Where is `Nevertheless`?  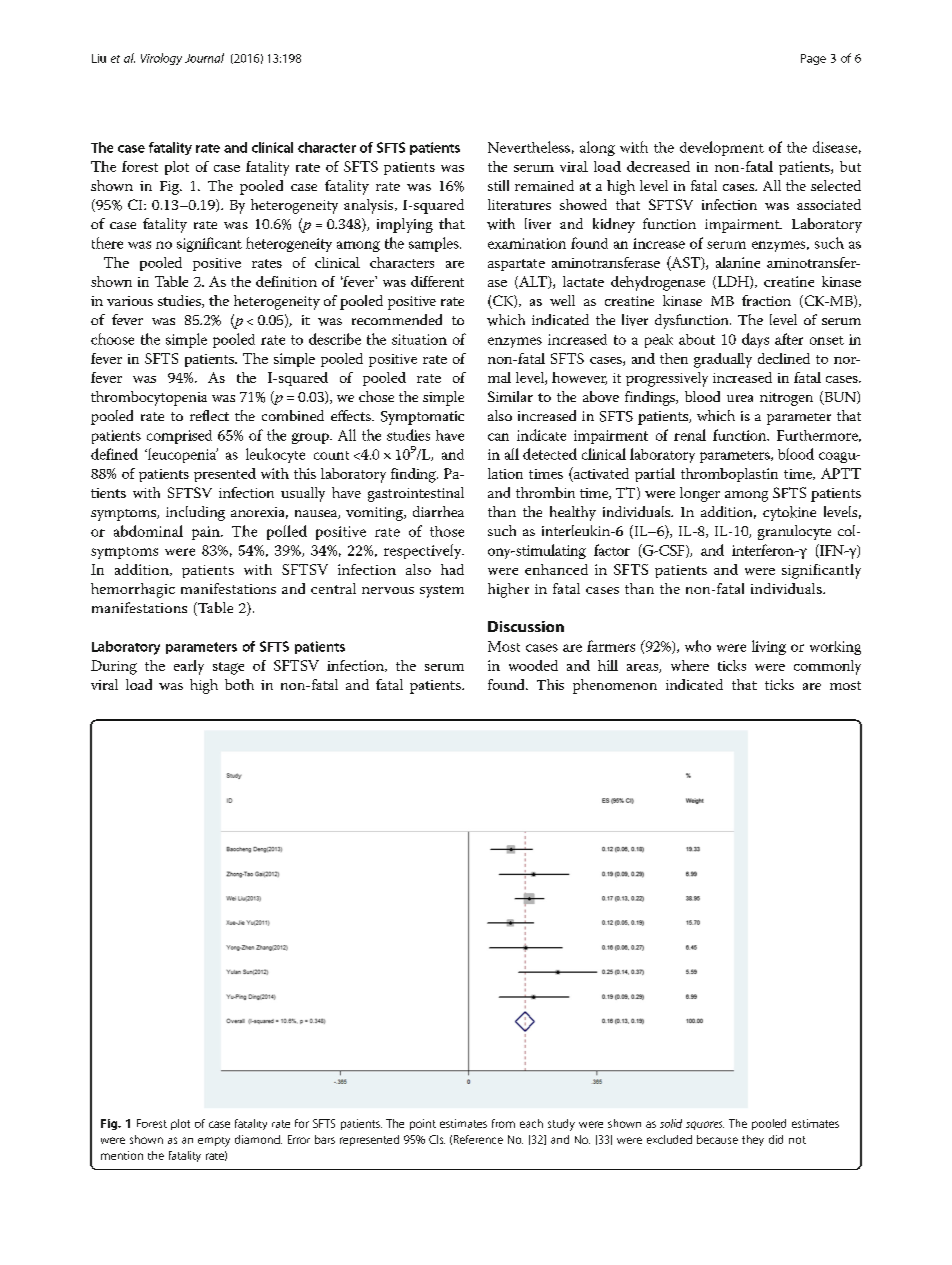
Nevertheless is located at coordinates (529, 147).
